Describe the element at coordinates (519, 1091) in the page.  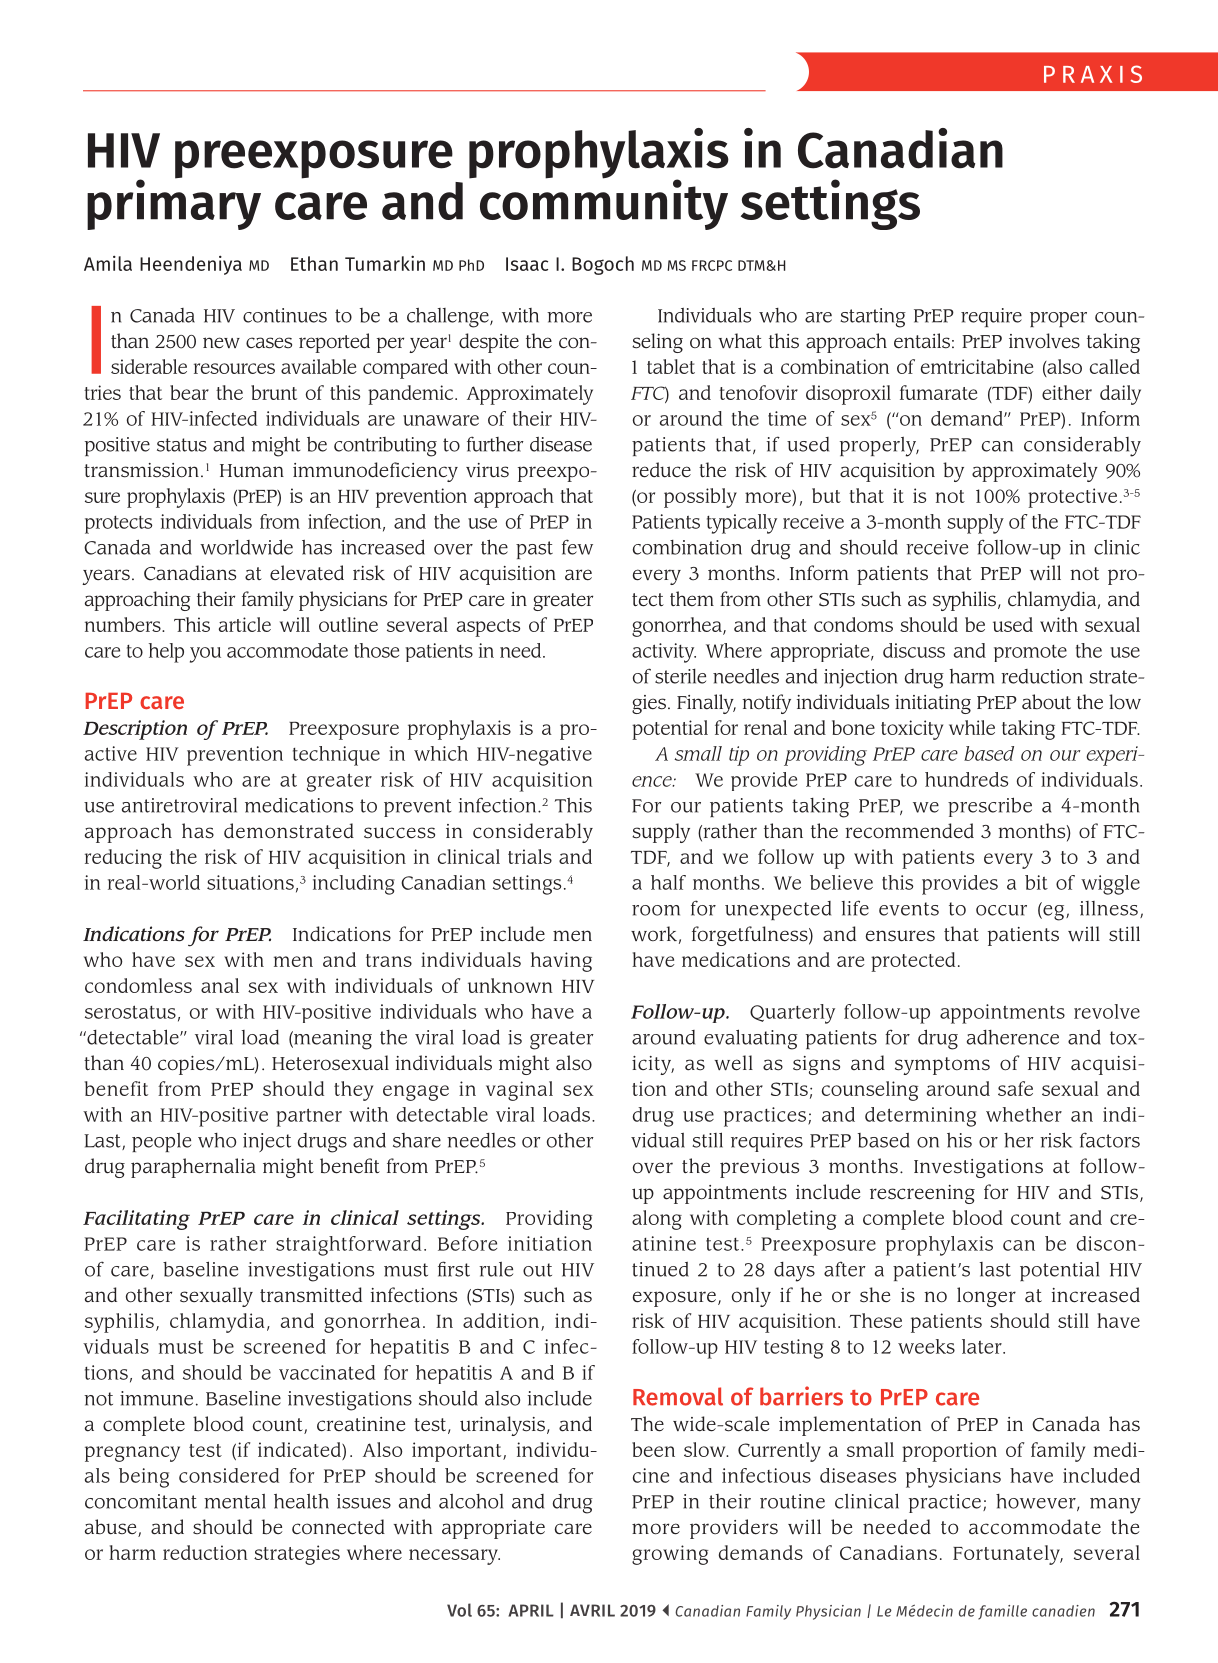
I see `vaginal` at that location.
